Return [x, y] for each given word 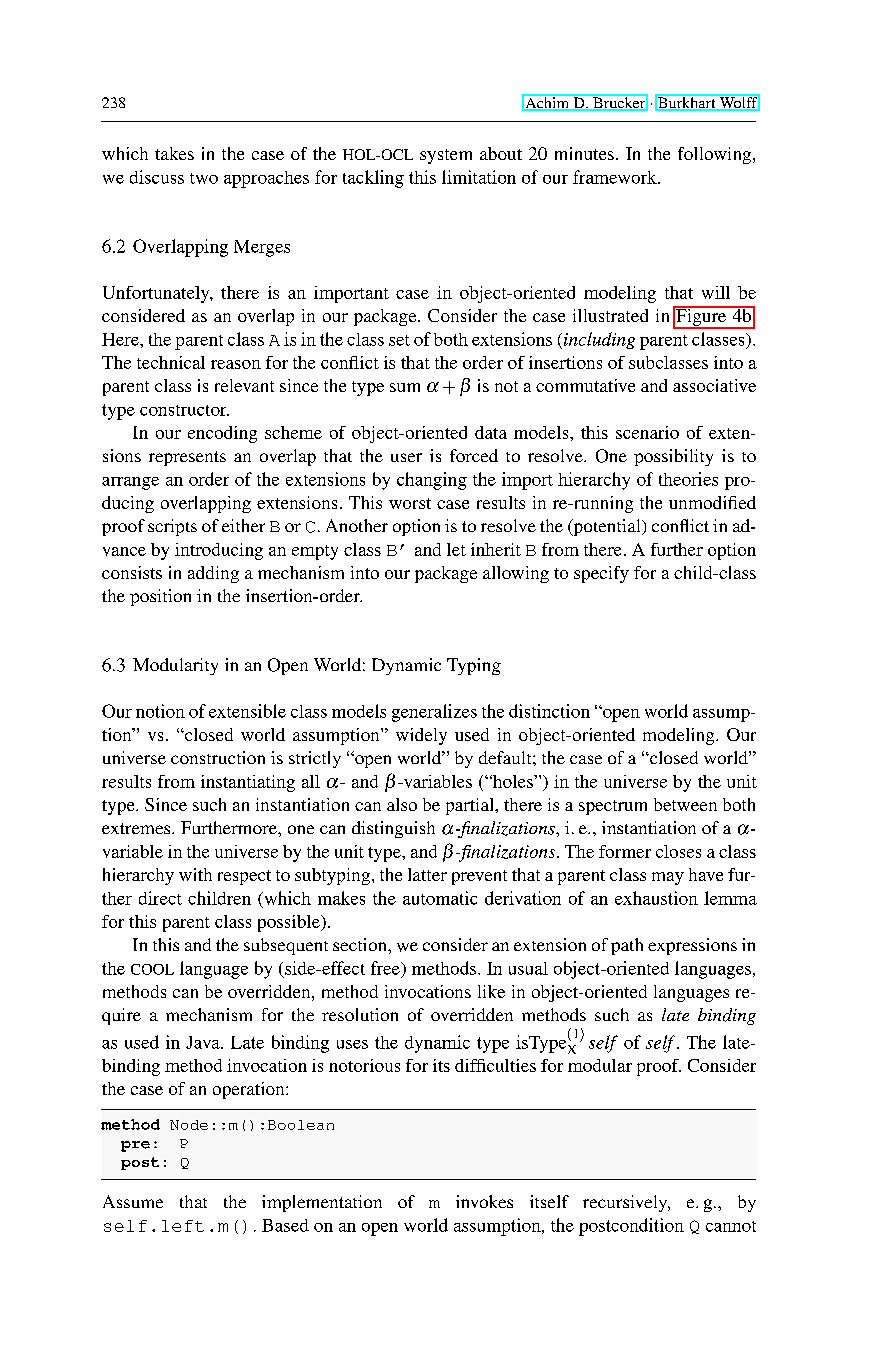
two [204, 178]
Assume [133, 1201]
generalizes [434, 713]
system [446, 156]
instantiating [248, 783]
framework [616, 177]
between [685, 804]
